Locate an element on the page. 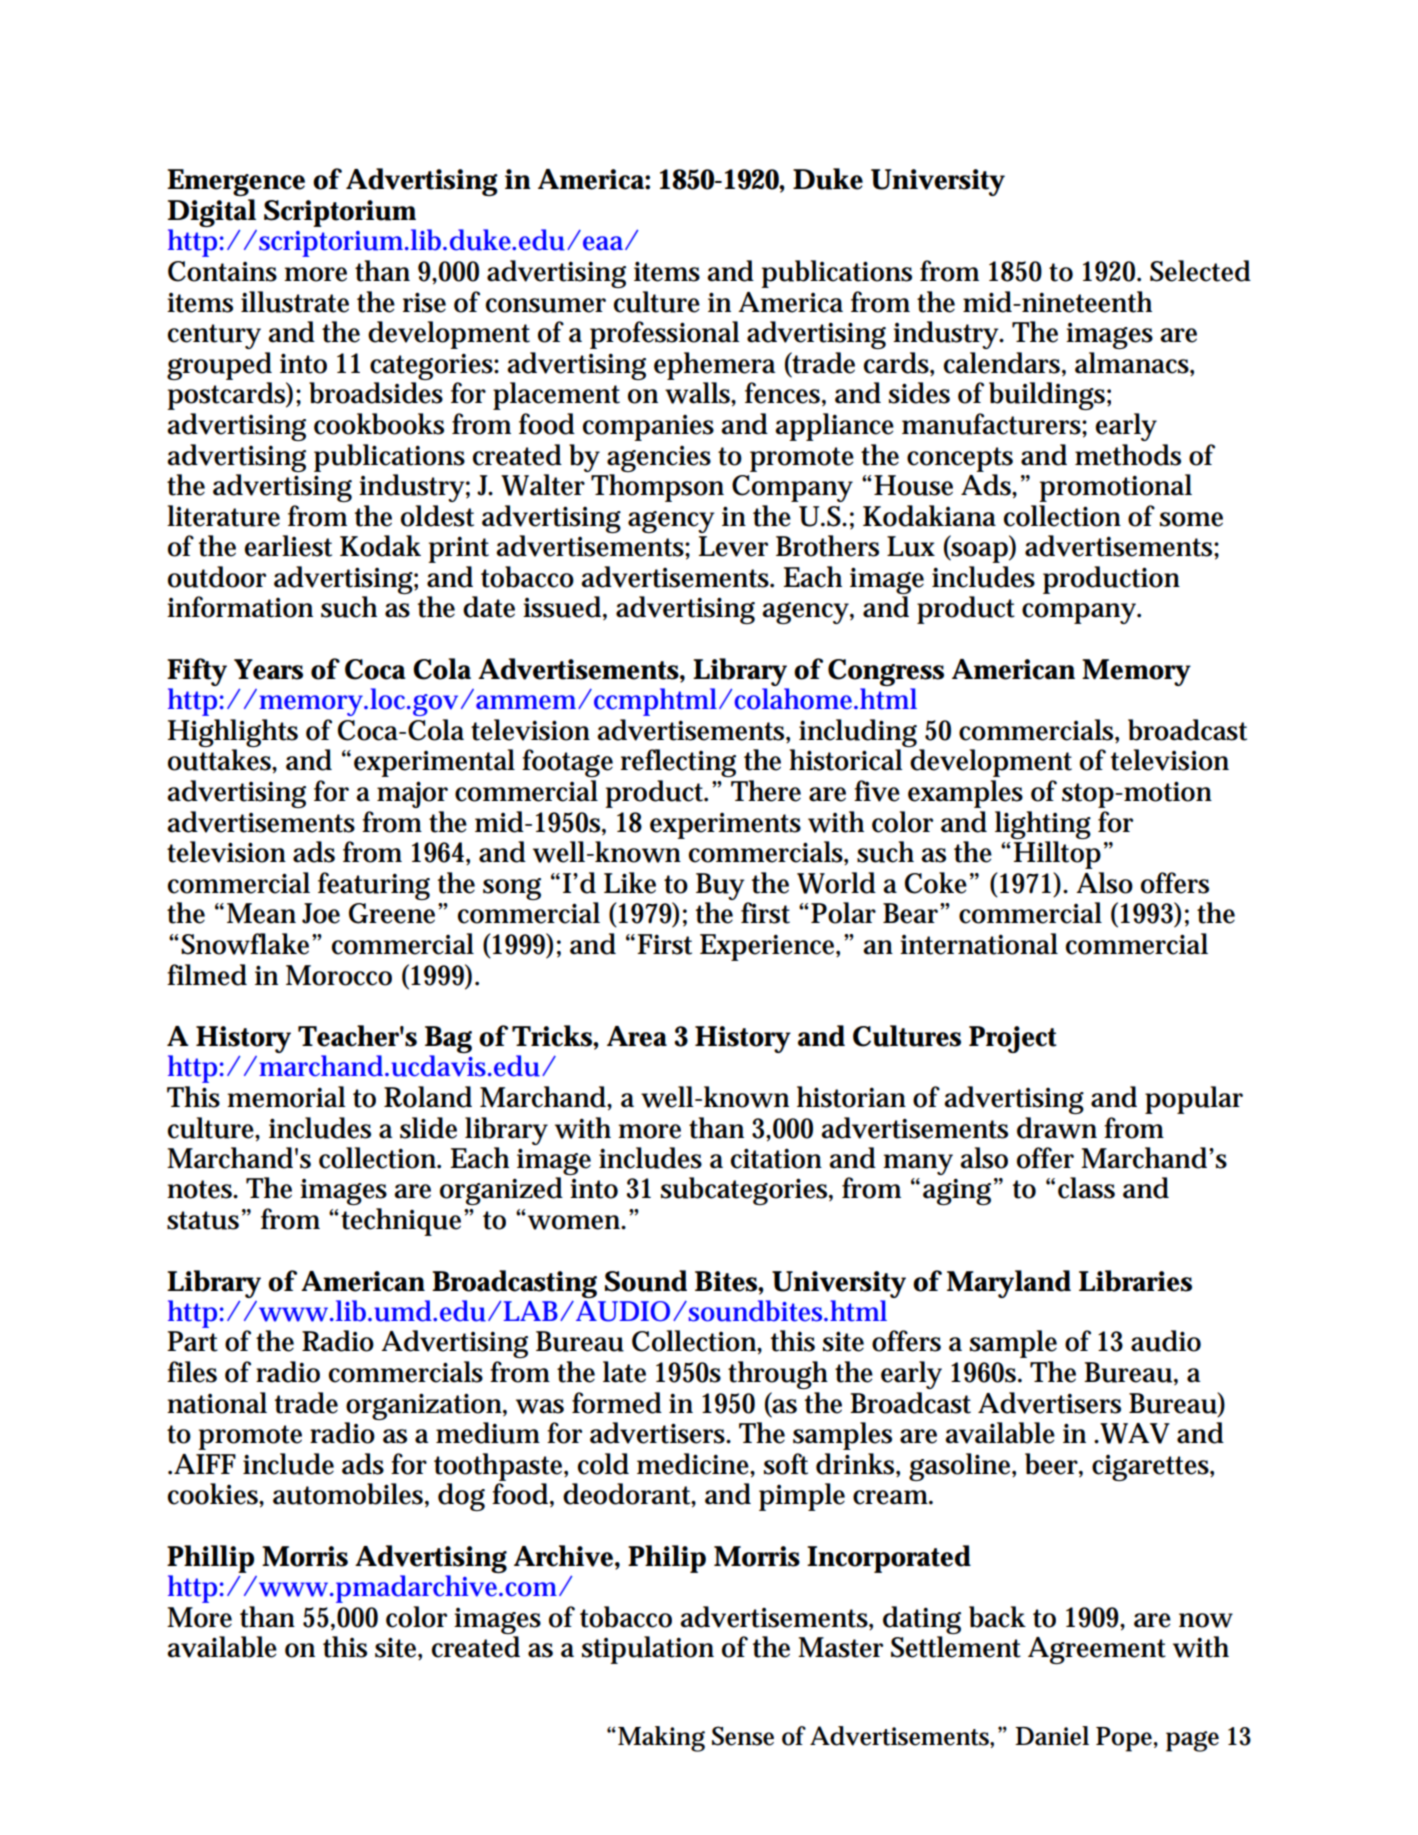 This page has height=1835, width=1418. drawn is located at coordinates (1057, 1128).
